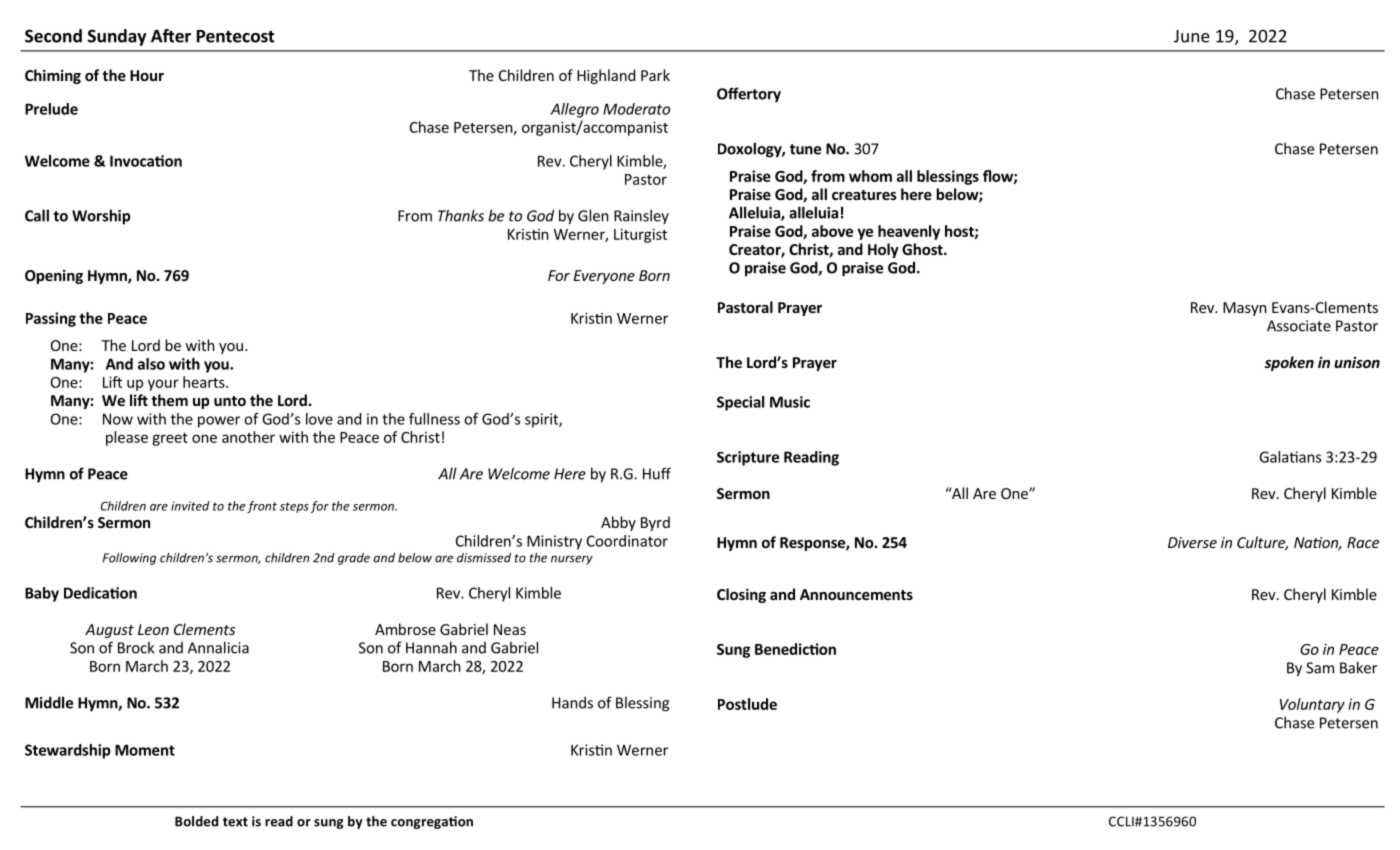 The height and width of the document is (850, 1400). Describe the element at coordinates (1191, 36) in the document. I see `June` at that location.
